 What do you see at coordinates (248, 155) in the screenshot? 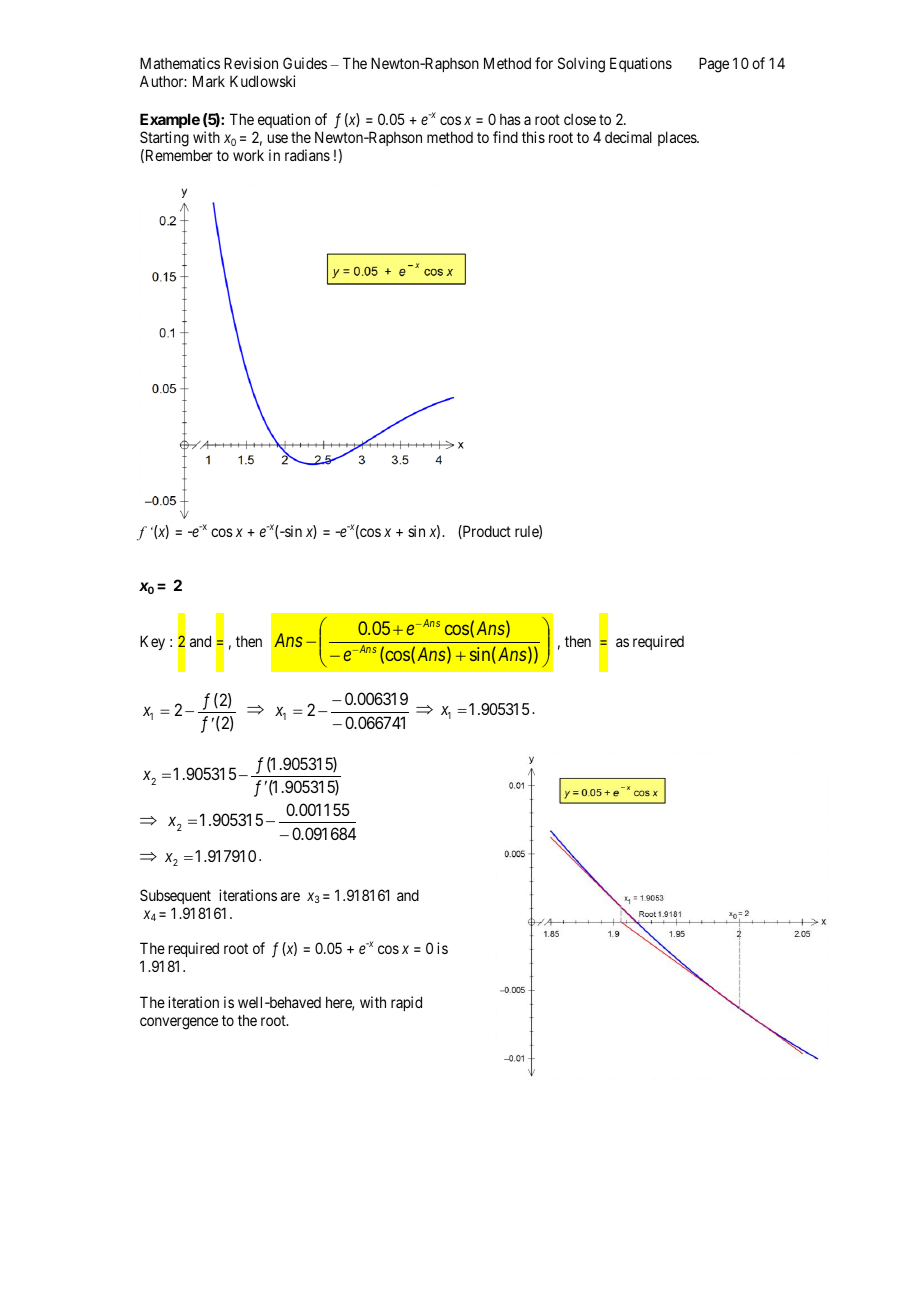
I see `work` at bounding box center [248, 155].
